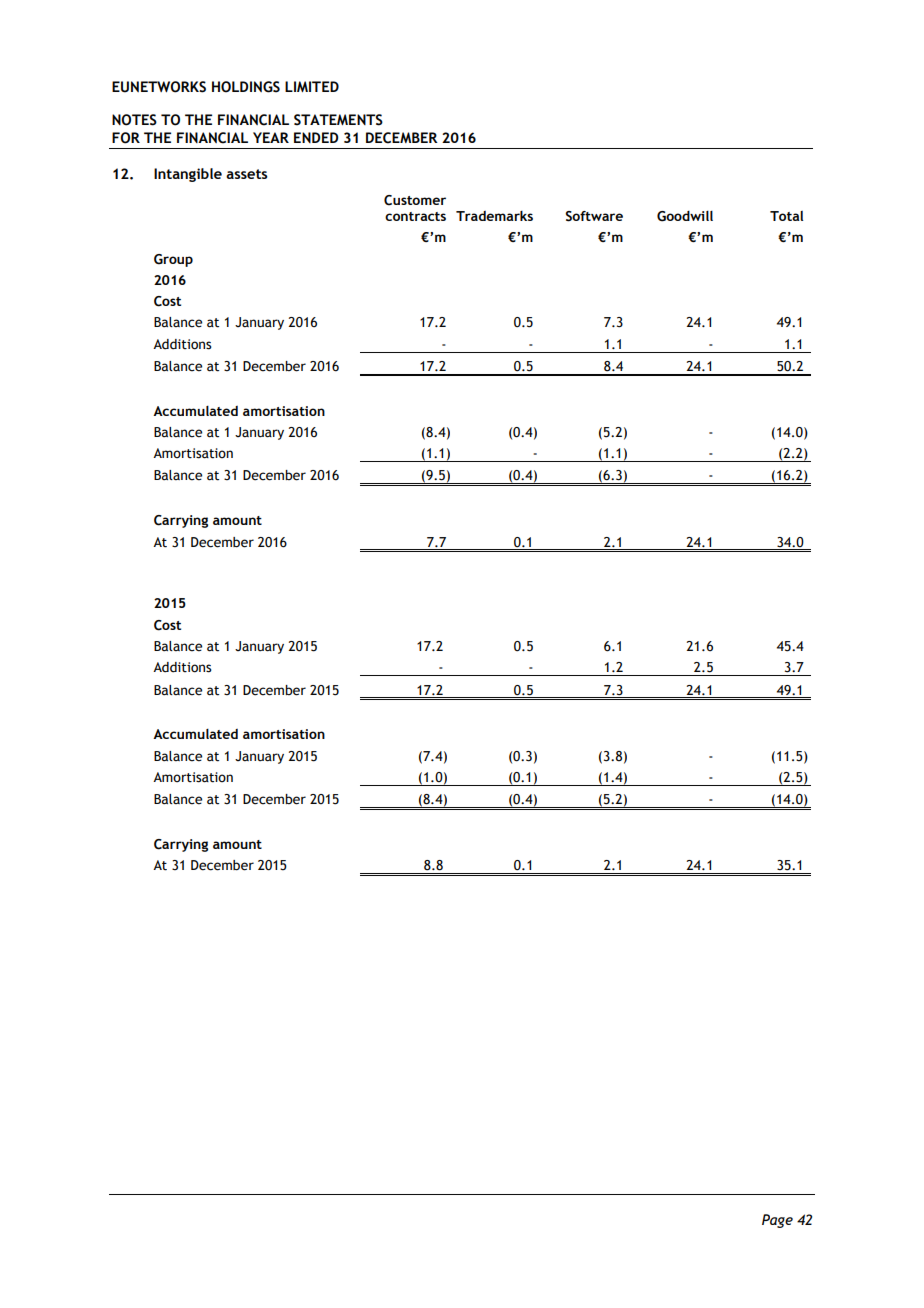 Image resolution: width=924 pixels, height=1308 pixels. Describe the element at coordinates (777, 1221) in the document. I see `Page` at that location.
